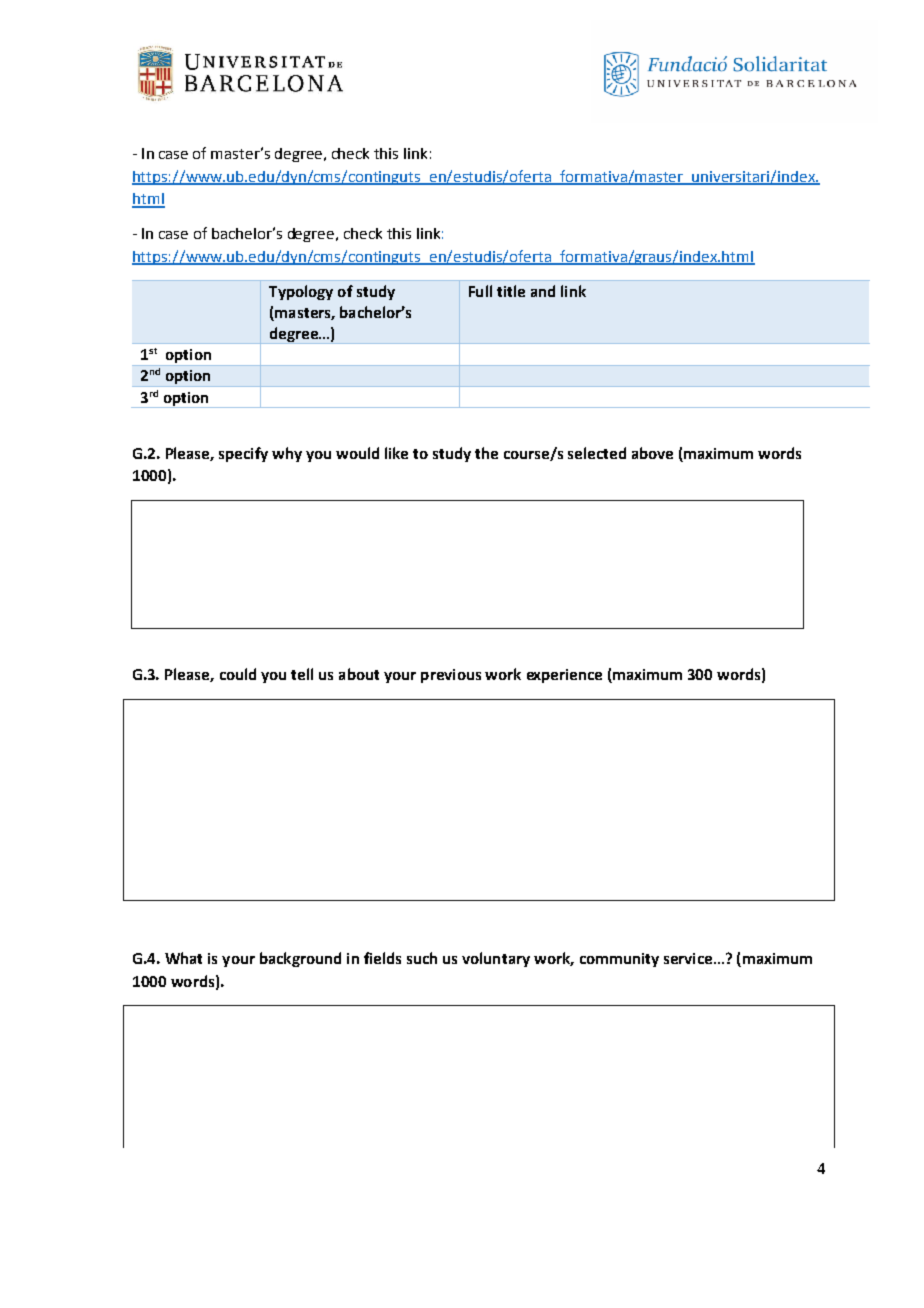  I want to click on previous, so click(451, 676).
